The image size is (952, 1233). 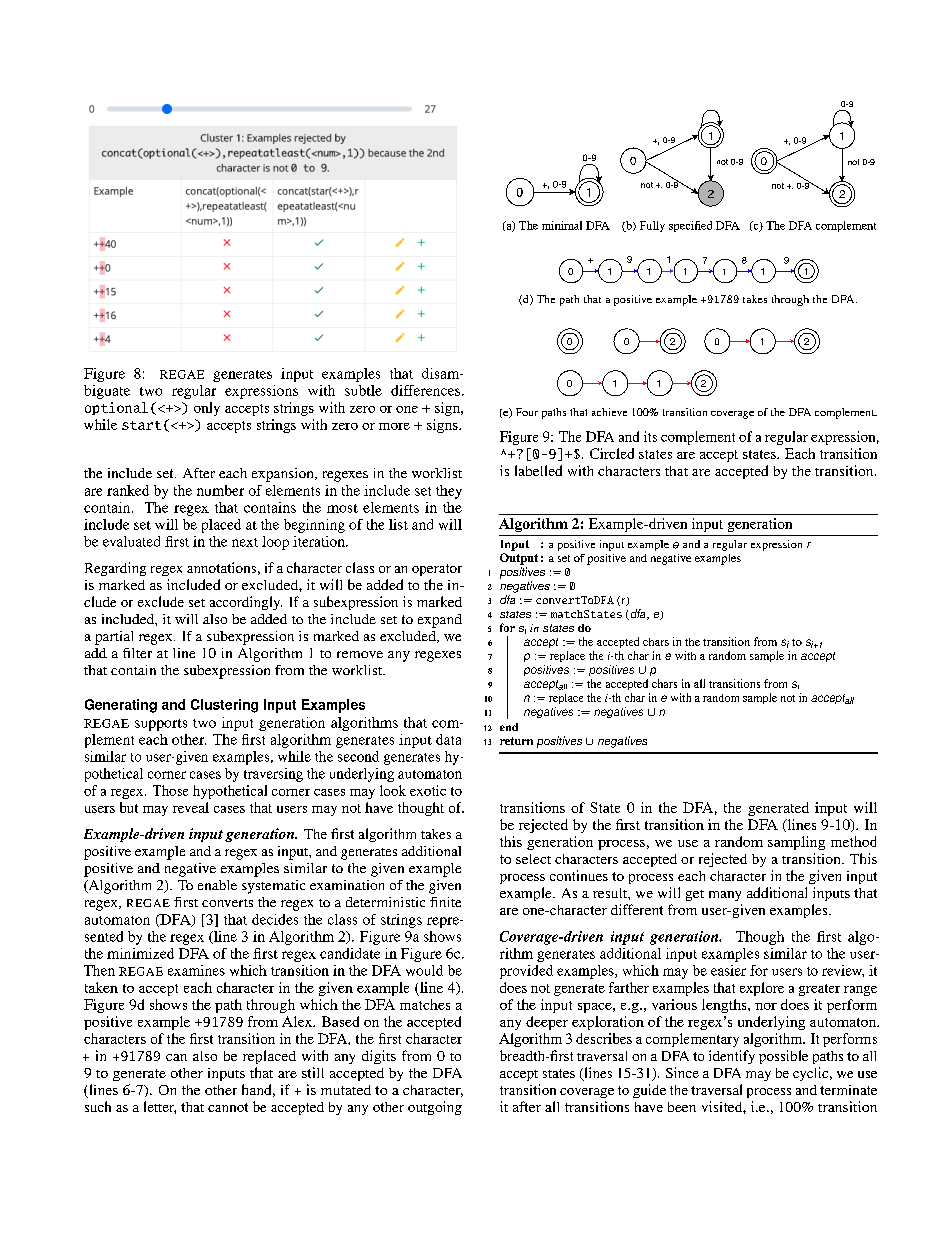 What do you see at coordinates (612, 453) in the page?
I see `Circled` at bounding box center [612, 453].
